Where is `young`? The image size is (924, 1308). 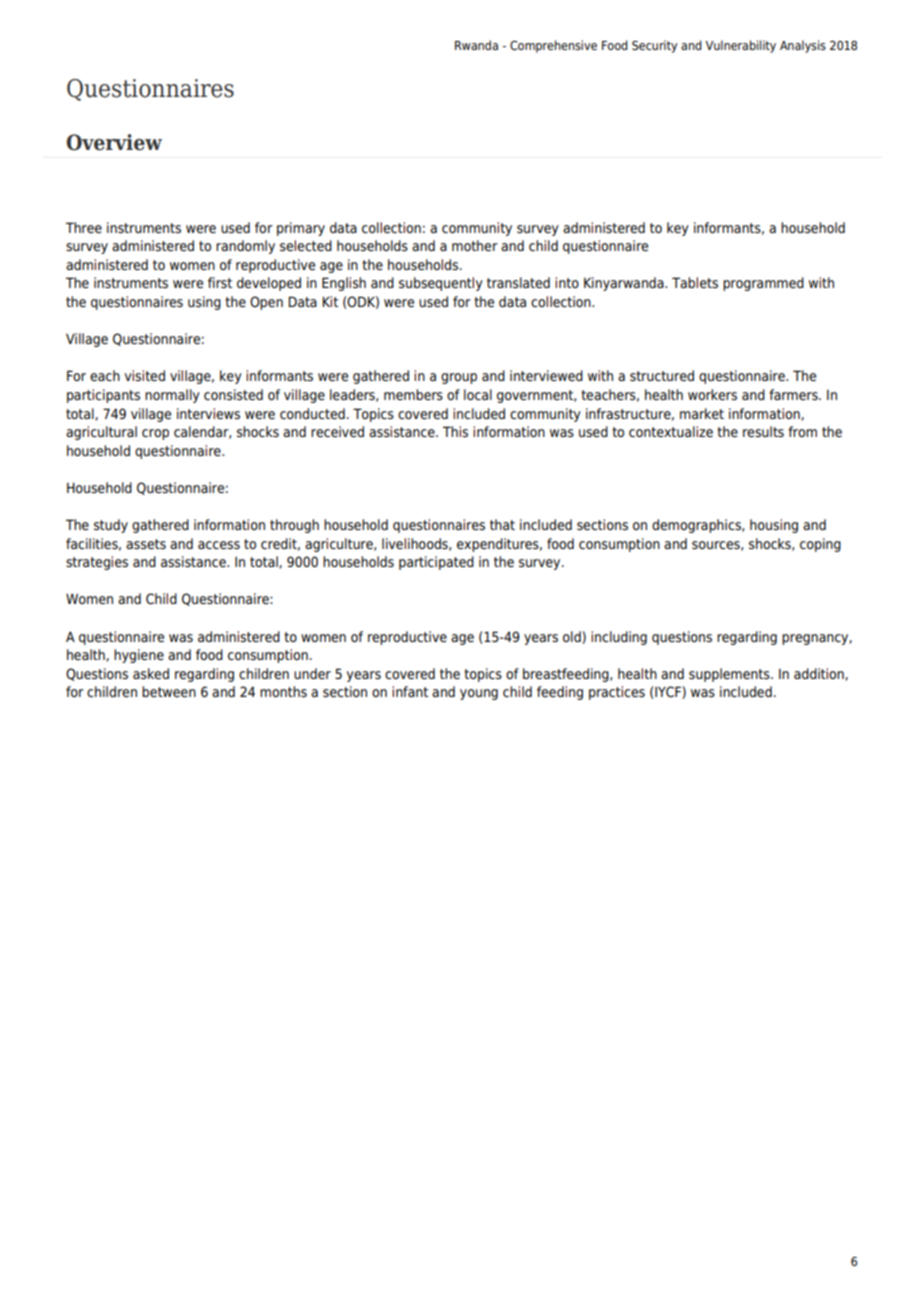 young is located at coordinates (479, 694).
